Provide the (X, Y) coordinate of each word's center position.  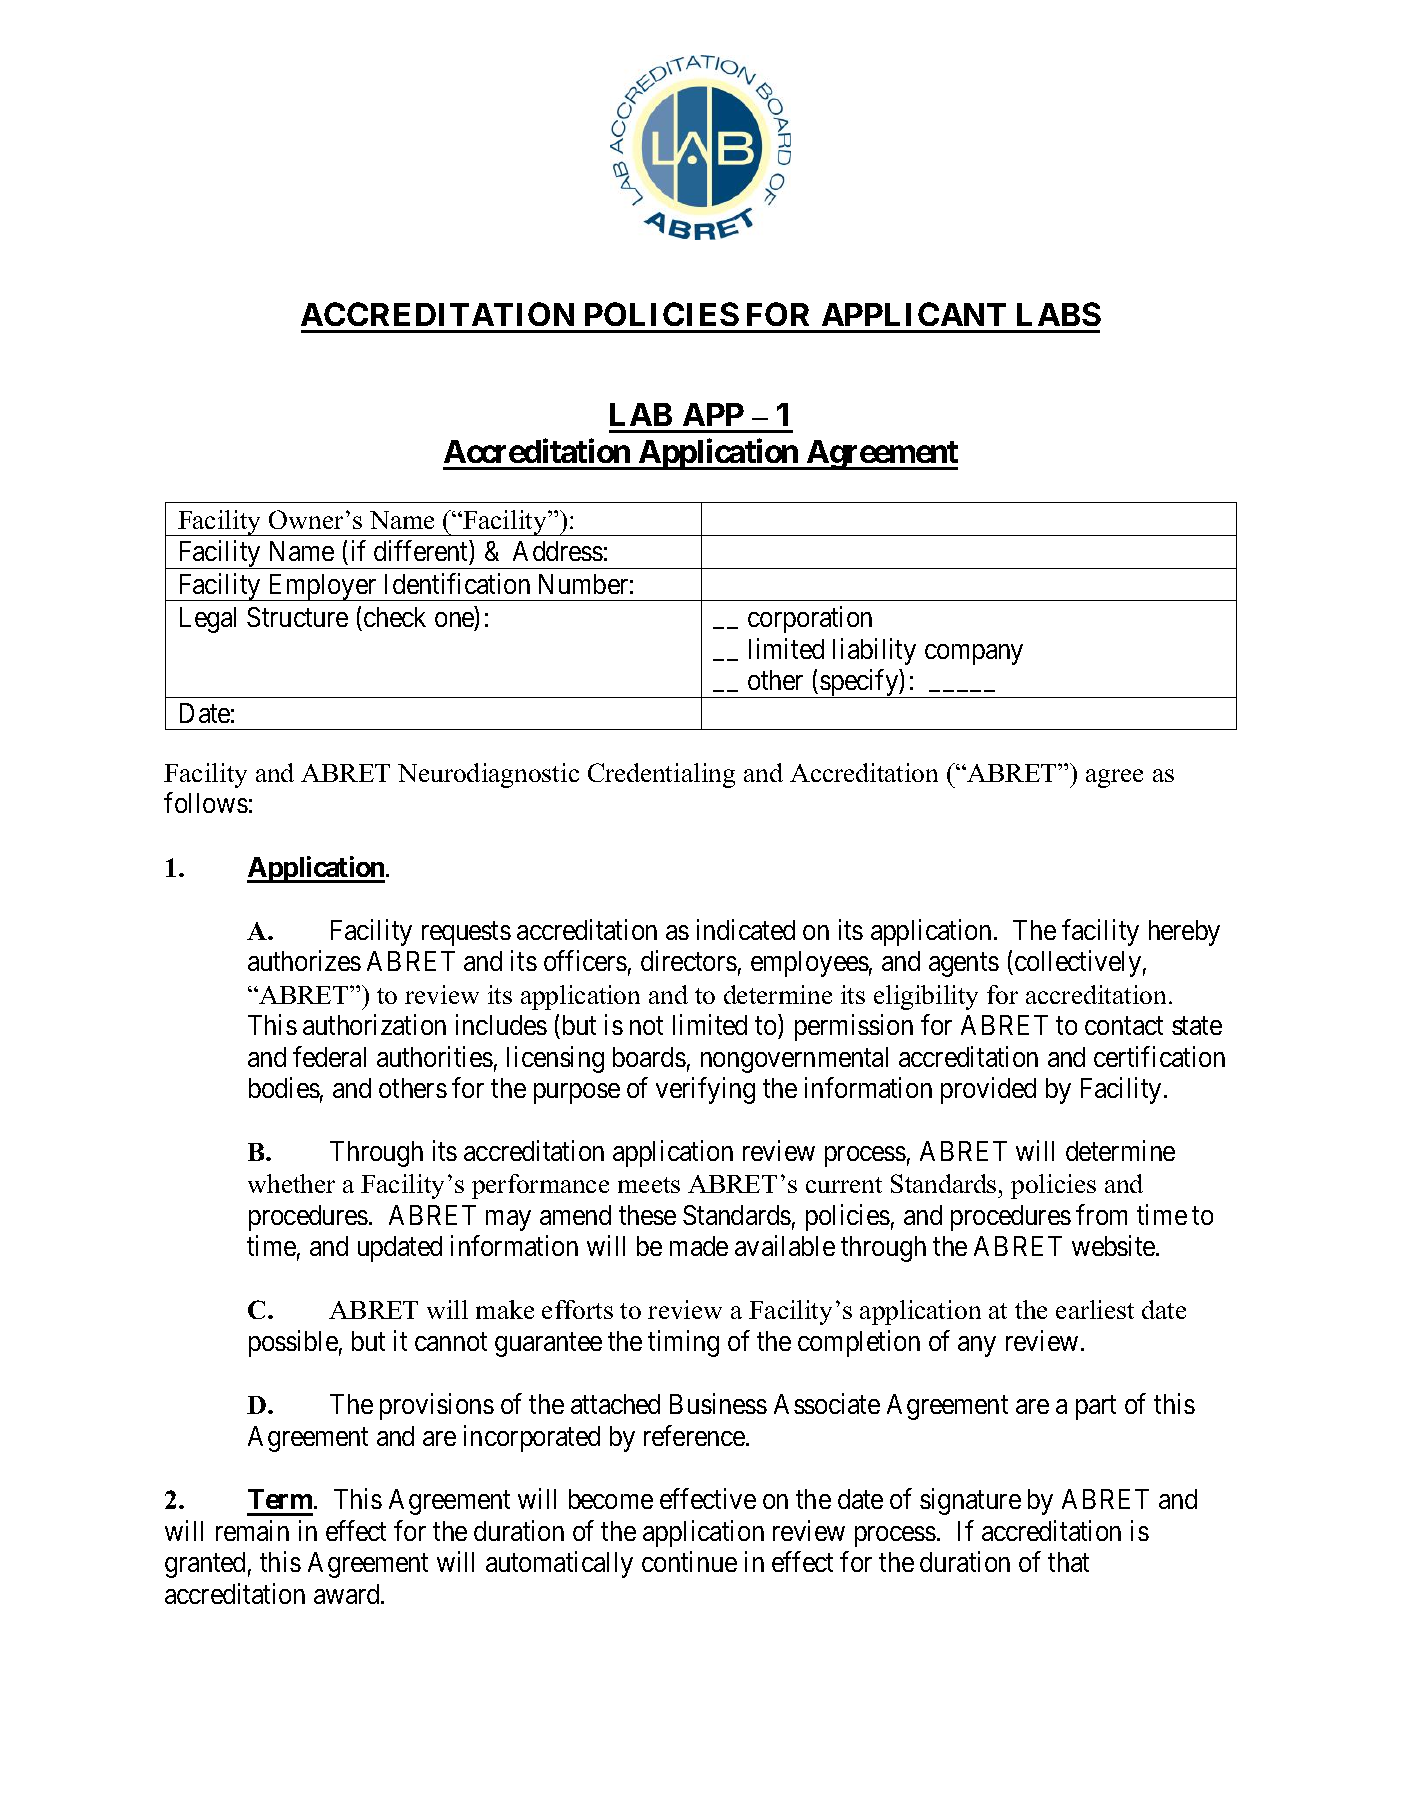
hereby (1184, 933)
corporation (810, 619)
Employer (322, 587)
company (974, 654)
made (699, 1246)
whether (291, 1183)
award (348, 1594)
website (1114, 1245)
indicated (746, 929)
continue (689, 1562)
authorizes (304, 961)
